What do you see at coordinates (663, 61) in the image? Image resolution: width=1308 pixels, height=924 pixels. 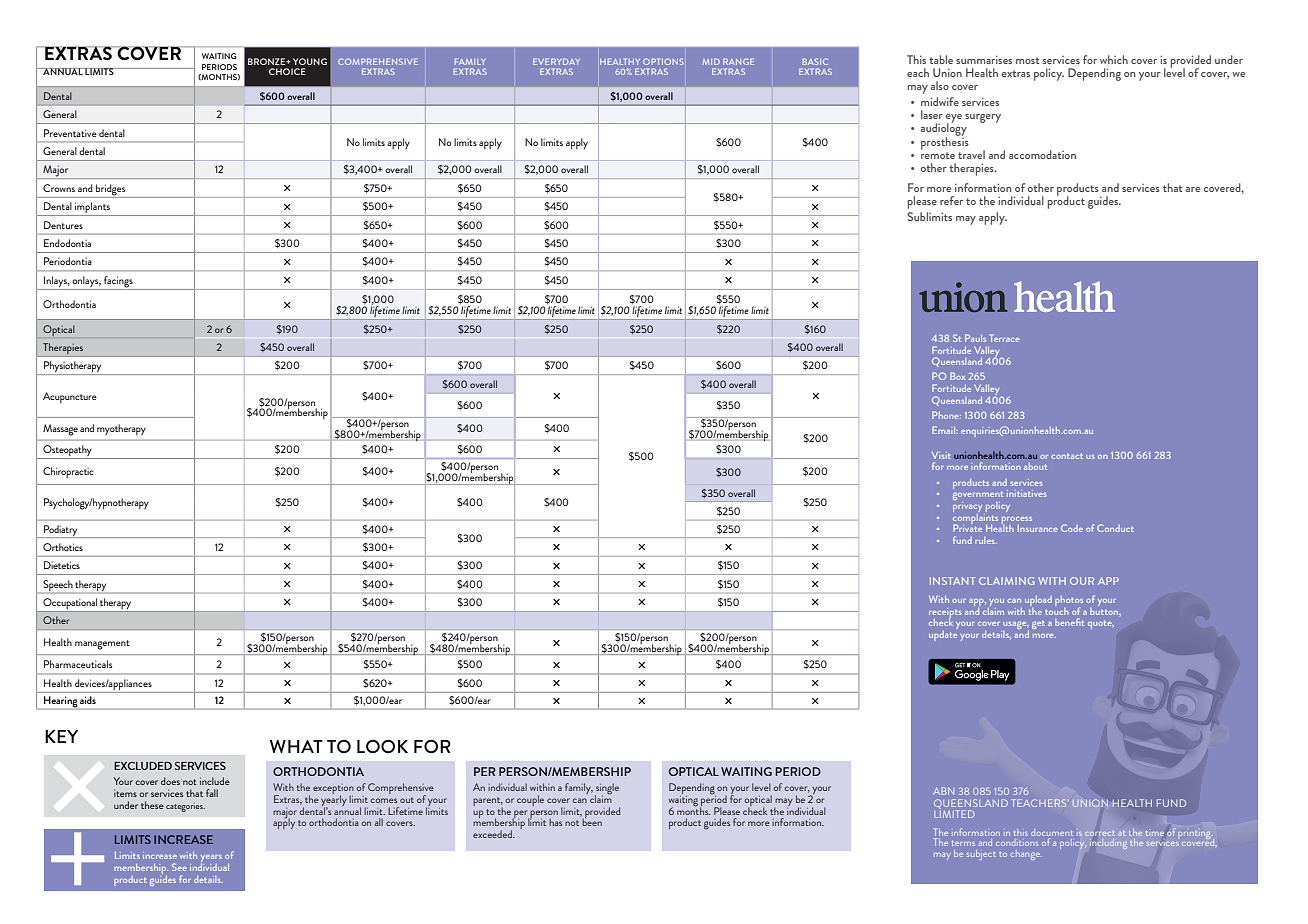 I see `OPTIONS` at bounding box center [663, 61].
